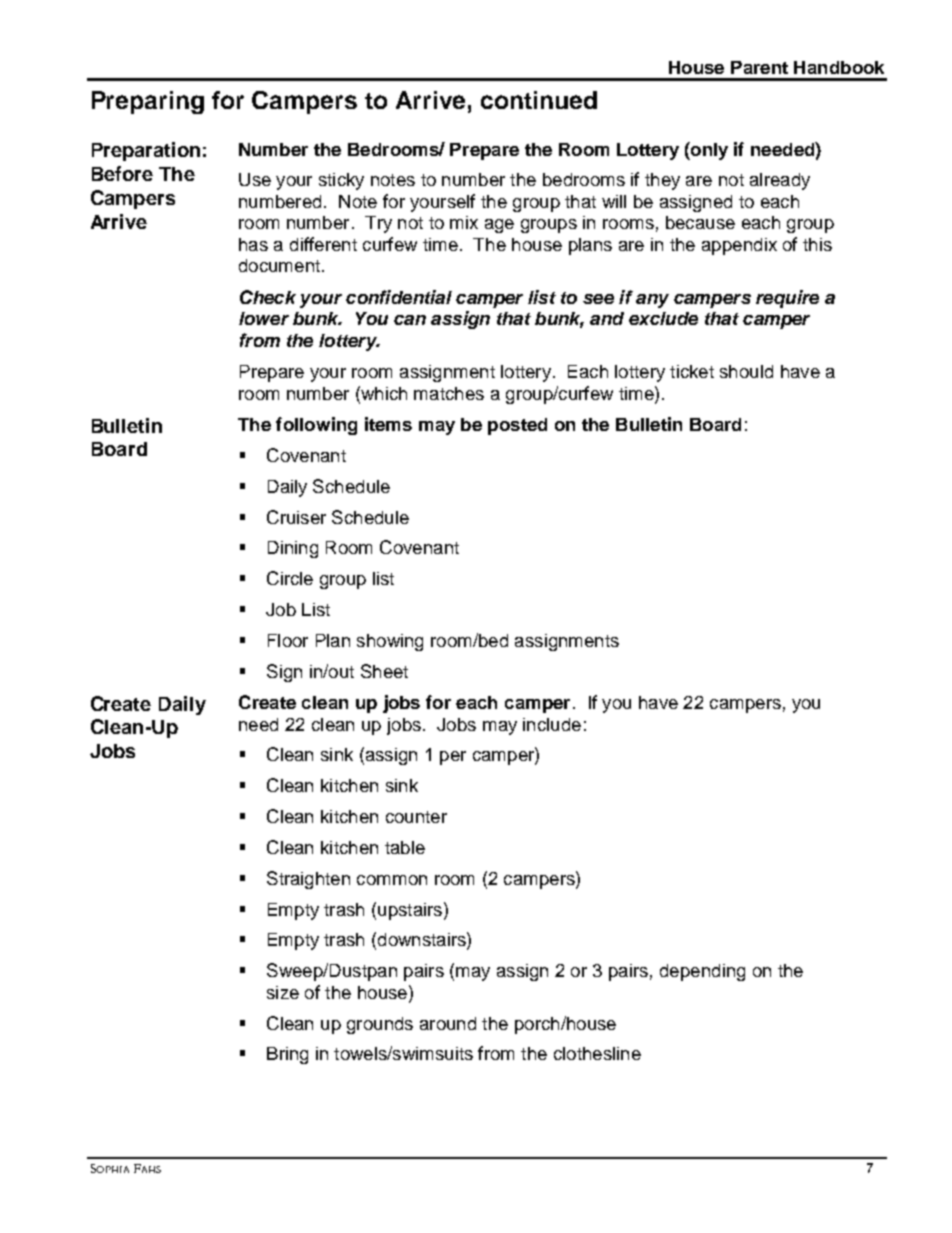 The width and height of the screenshot is (952, 1233). What do you see at coordinates (283, 992) in the screenshot?
I see `size` at bounding box center [283, 992].
